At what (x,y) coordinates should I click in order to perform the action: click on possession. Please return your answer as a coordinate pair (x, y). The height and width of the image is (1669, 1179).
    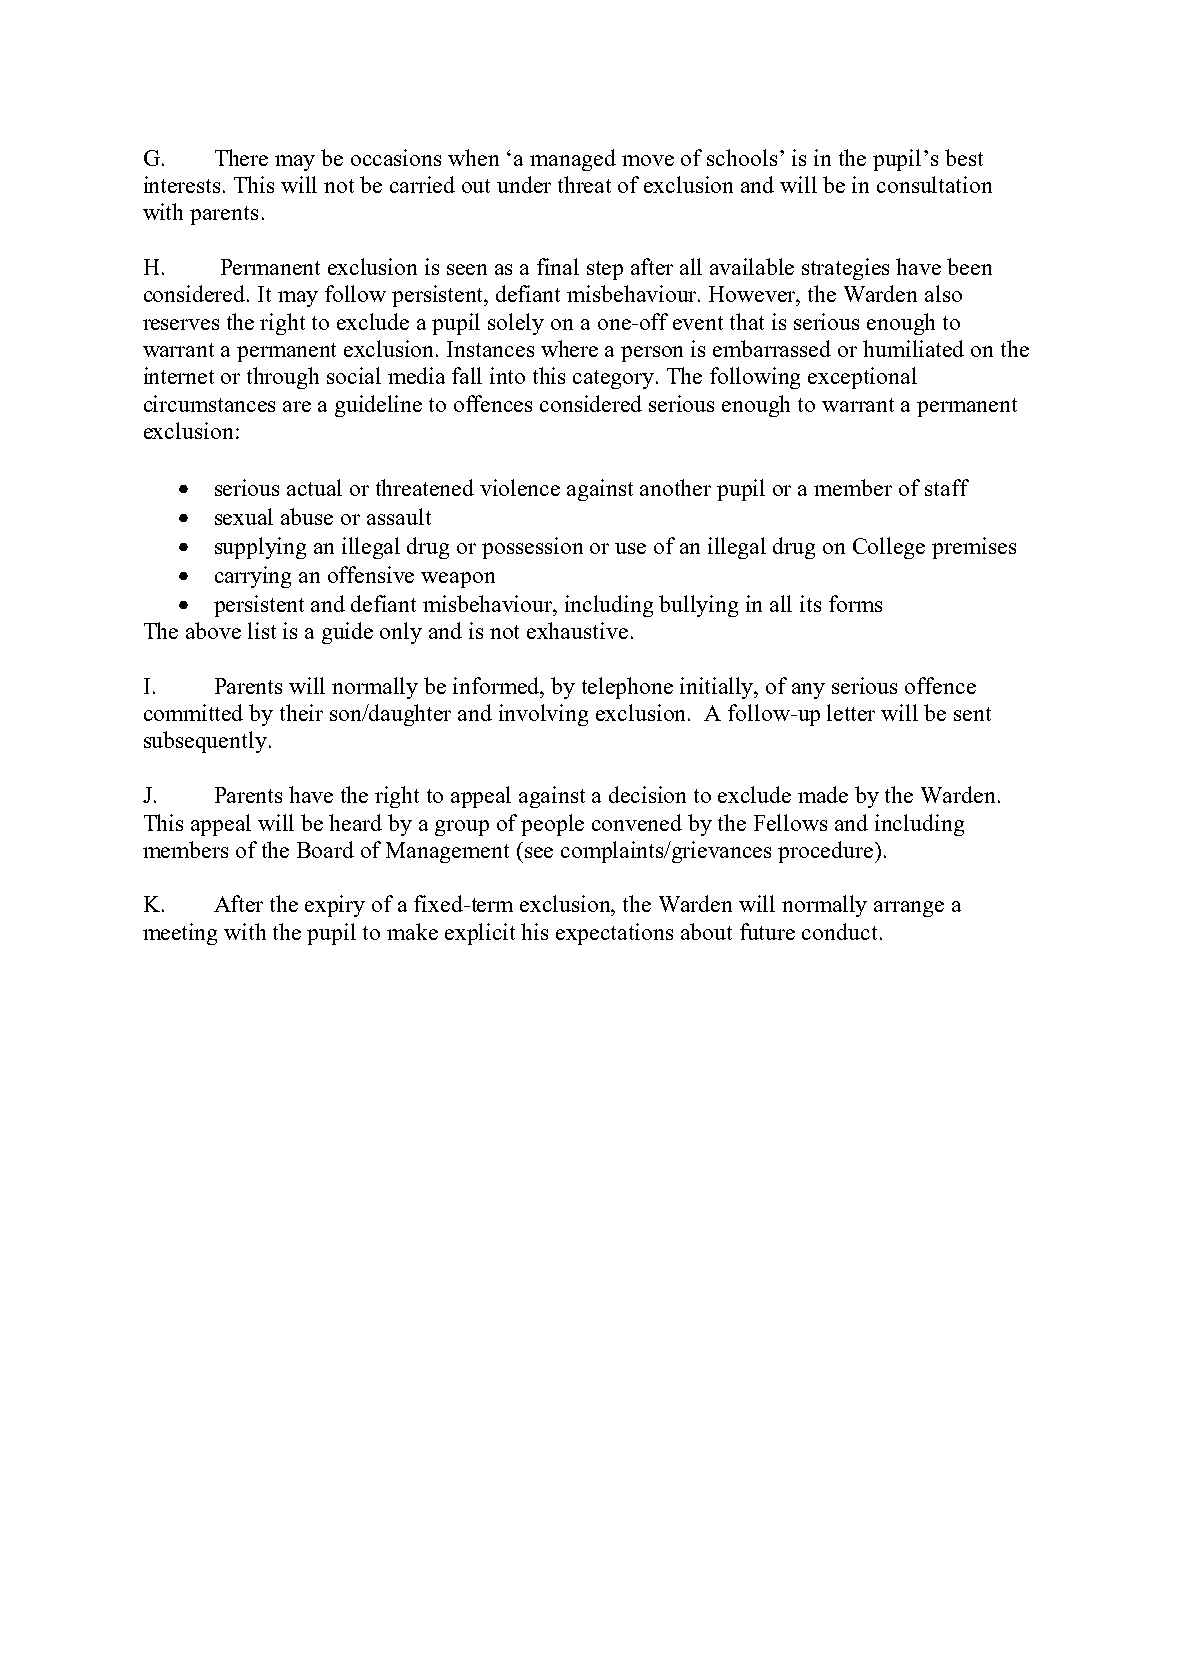
    Looking at the image, I should click on (532, 548).
